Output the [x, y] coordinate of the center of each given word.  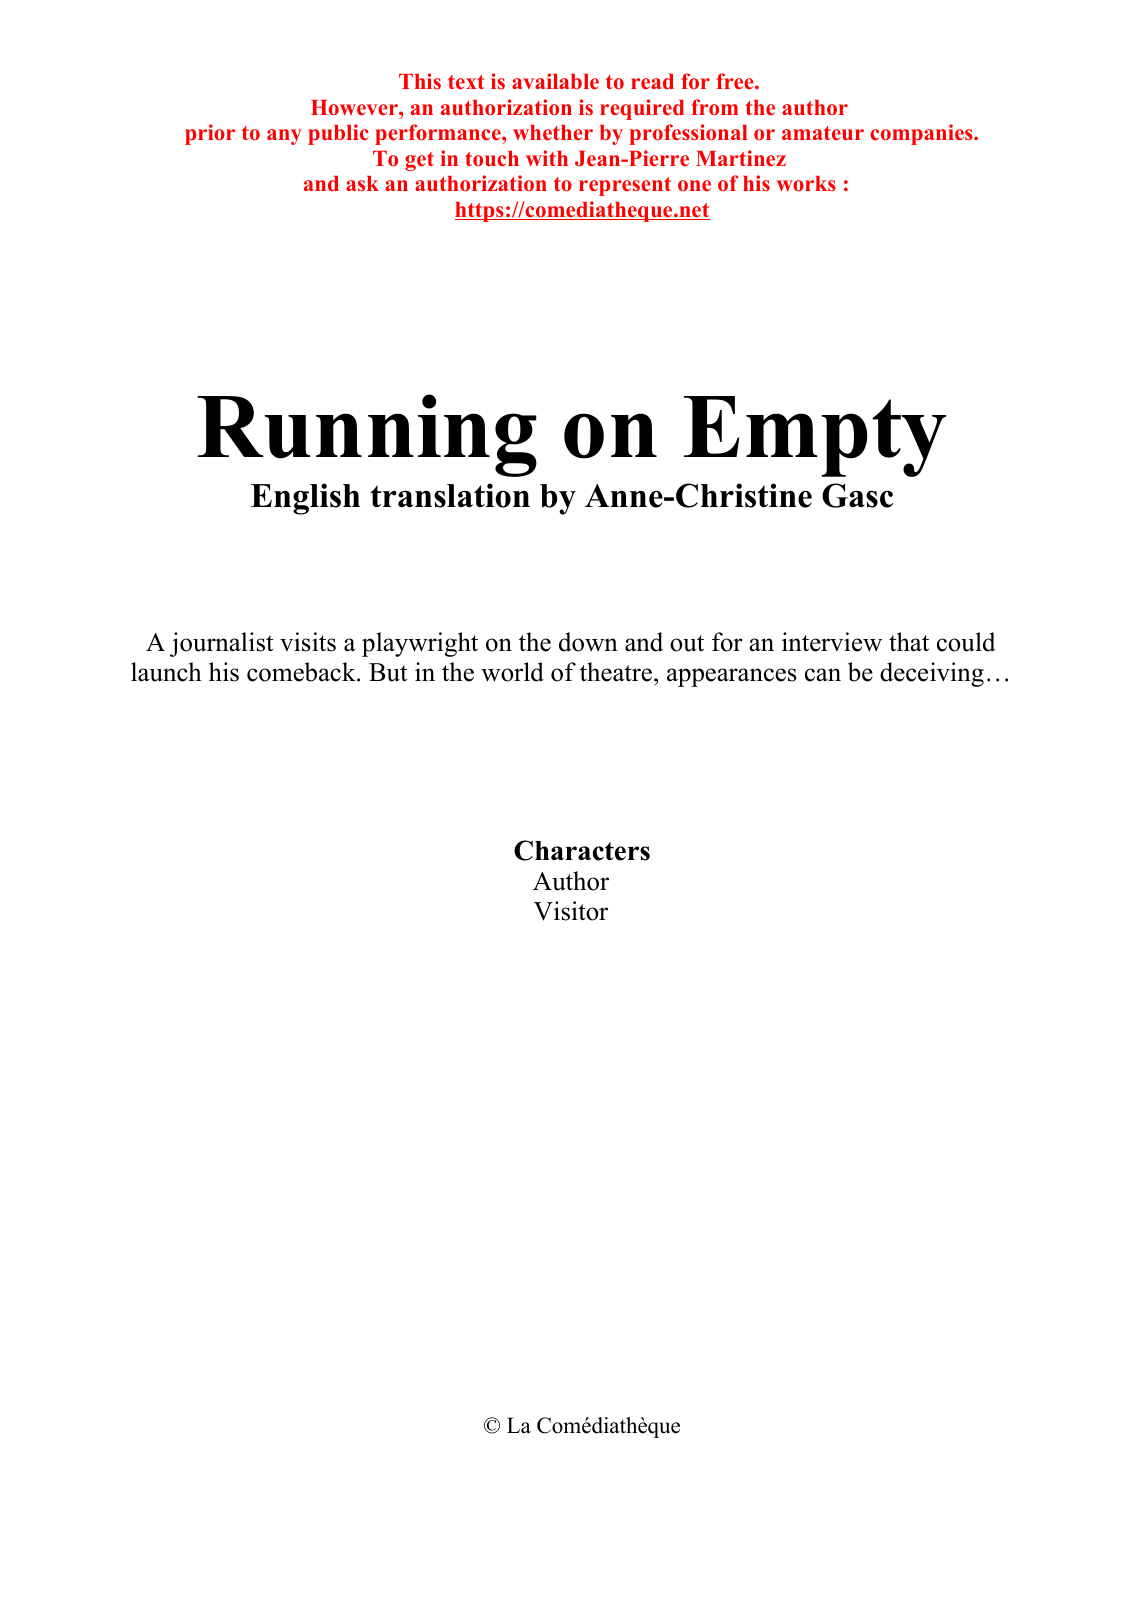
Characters [582, 850]
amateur [823, 133]
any [284, 137]
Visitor [571, 911]
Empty [815, 436]
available [555, 81]
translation [450, 495]
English [305, 499]
